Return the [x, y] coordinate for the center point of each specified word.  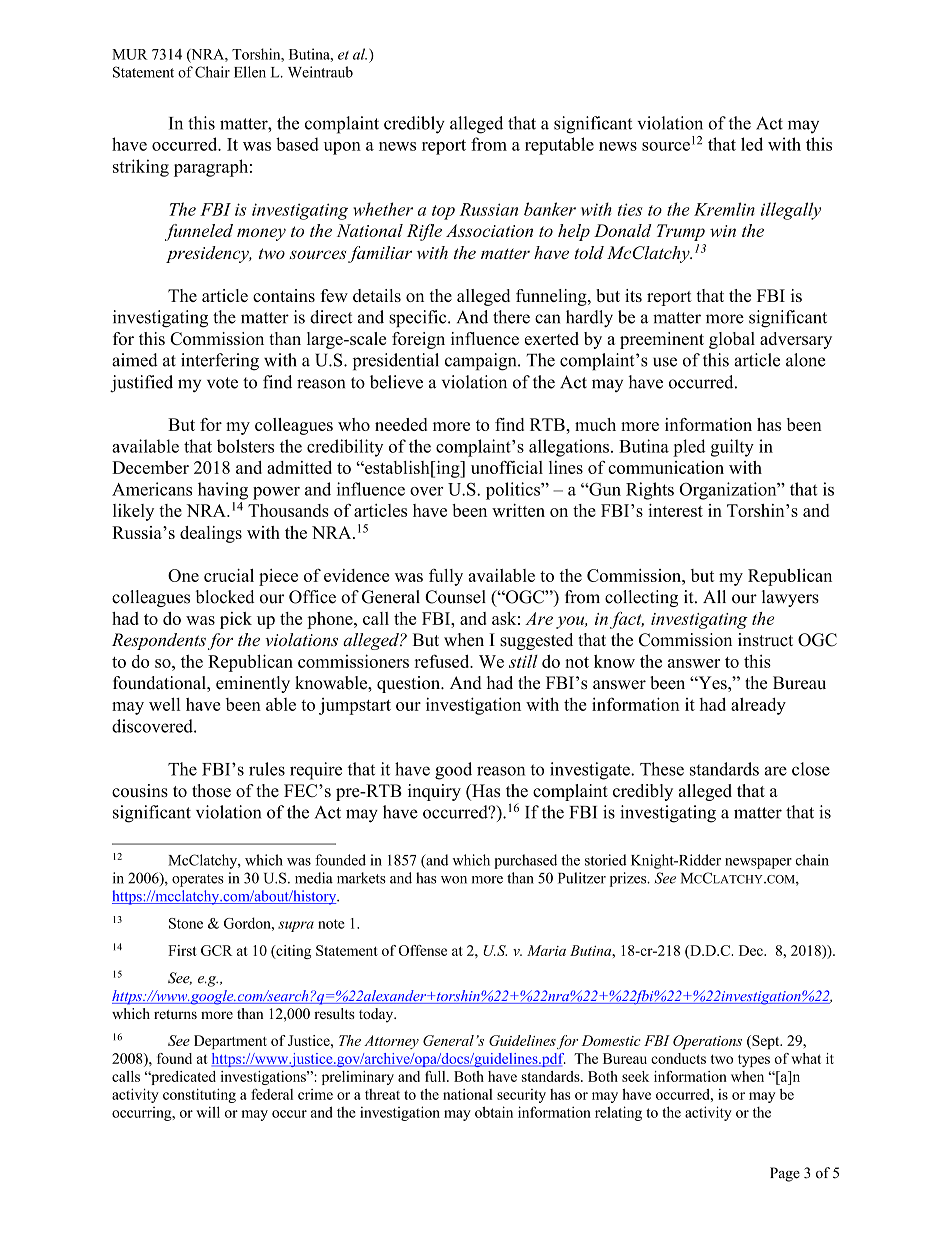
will [208, 1112]
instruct [765, 640]
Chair [212, 72]
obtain [494, 1112]
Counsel [455, 597]
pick [236, 620]
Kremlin [724, 209]
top [443, 212]
